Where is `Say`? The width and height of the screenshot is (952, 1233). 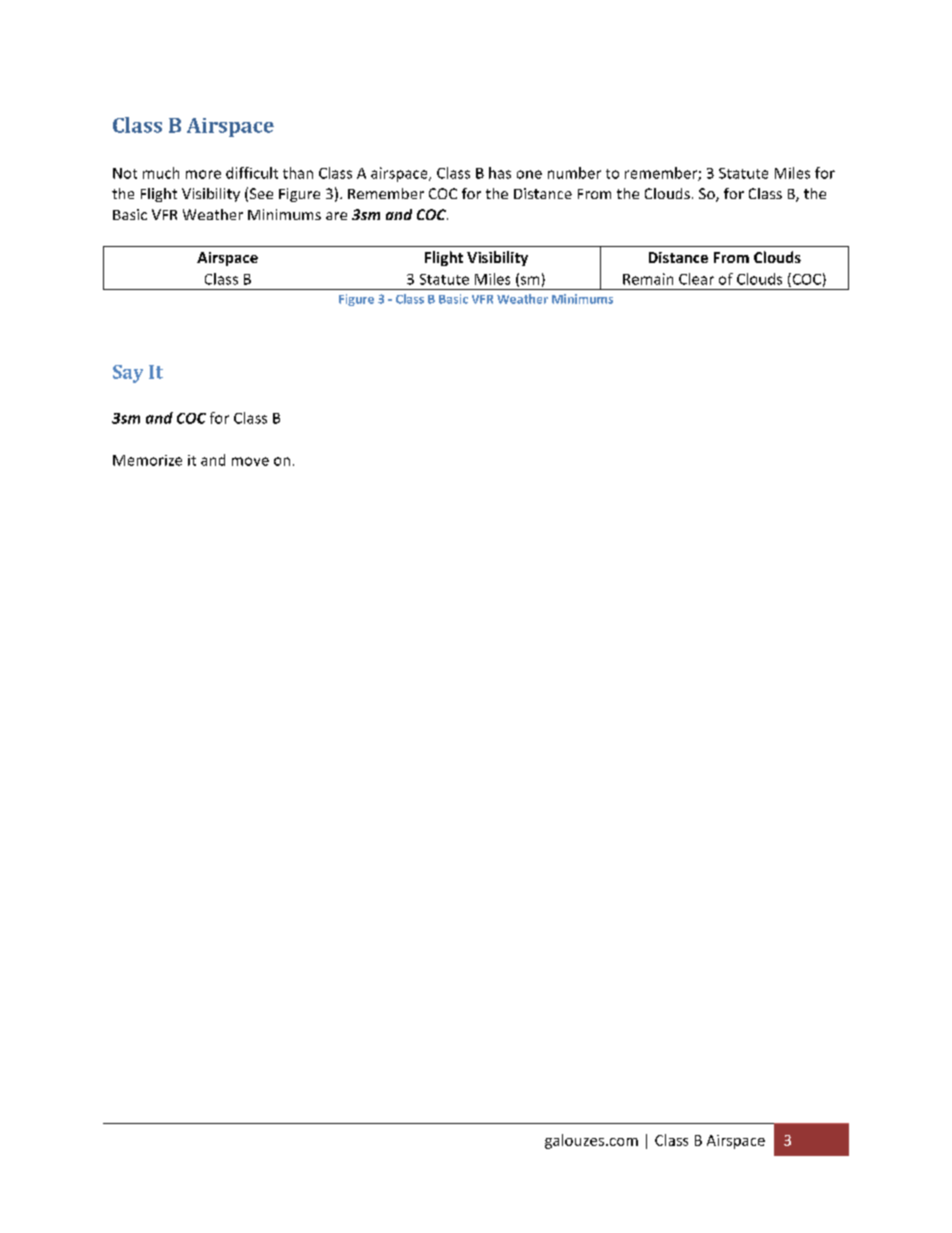
Say is located at coordinates (128, 374).
